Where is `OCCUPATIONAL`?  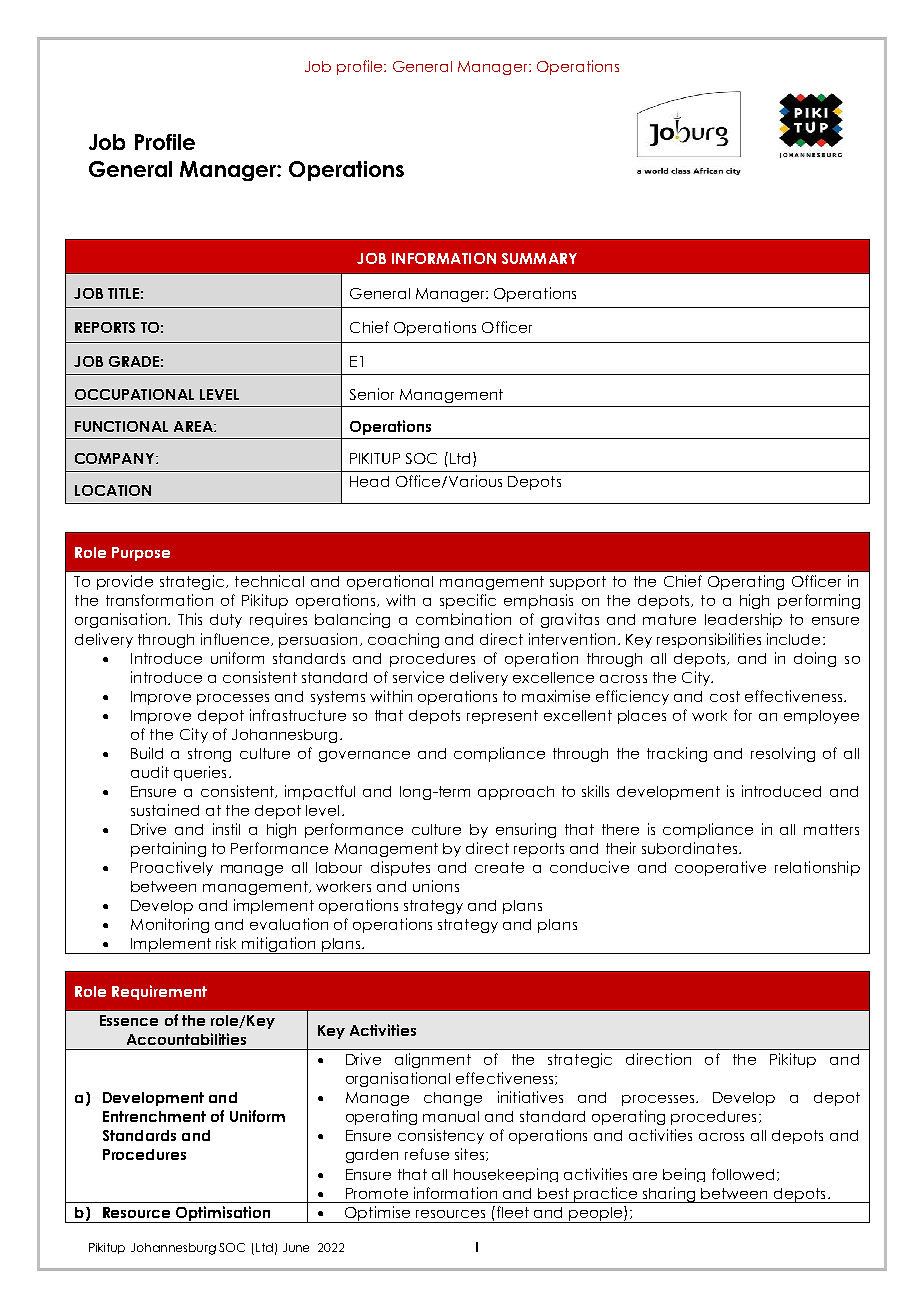
OCCUPATIONAL is located at coordinates (134, 394).
